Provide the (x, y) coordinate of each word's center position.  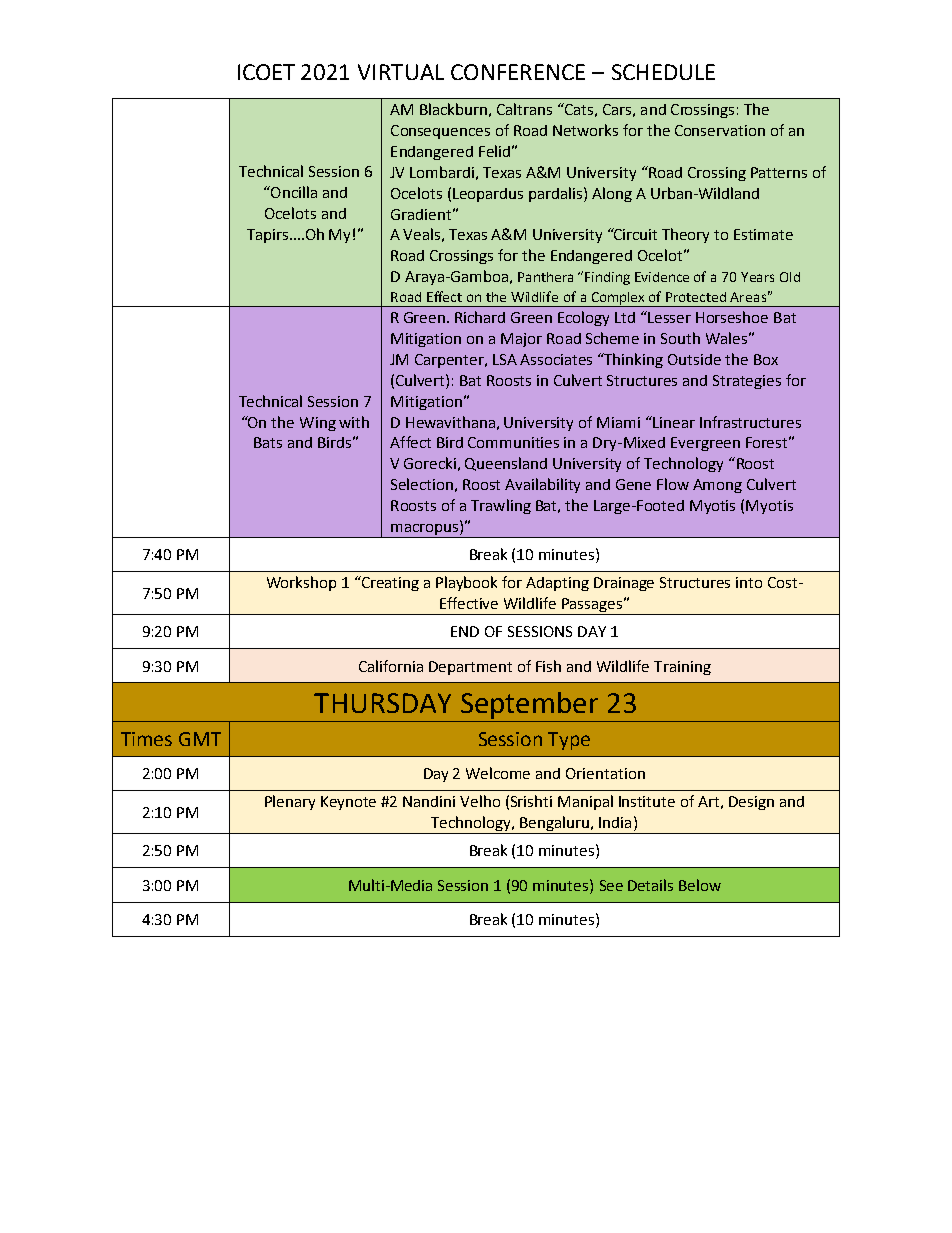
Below (700, 885)
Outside (694, 359)
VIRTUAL (401, 72)
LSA (505, 359)
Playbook (466, 583)
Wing (318, 424)
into (749, 582)
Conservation (720, 130)
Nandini (429, 801)
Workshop (301, 583)
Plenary (290, 802)
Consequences (440, 132)
